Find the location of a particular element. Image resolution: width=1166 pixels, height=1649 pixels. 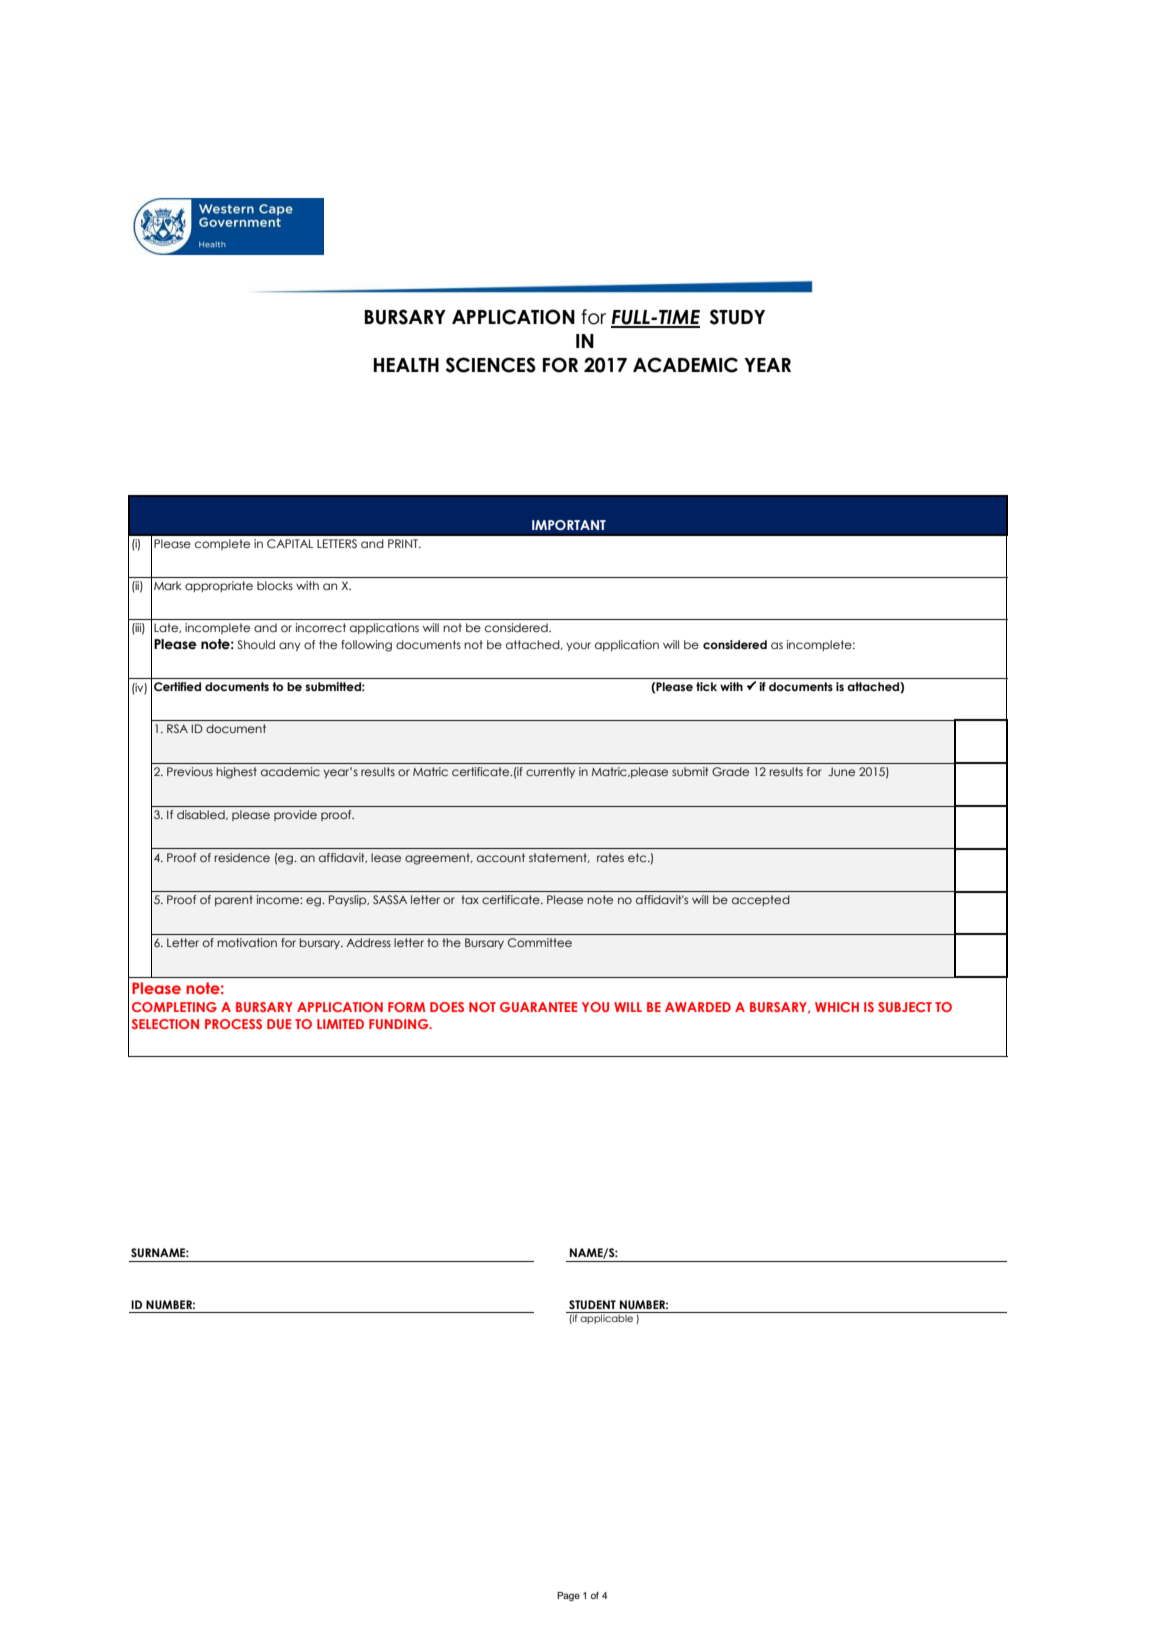

SUBJECT is located at coordinates (905, 1007).
